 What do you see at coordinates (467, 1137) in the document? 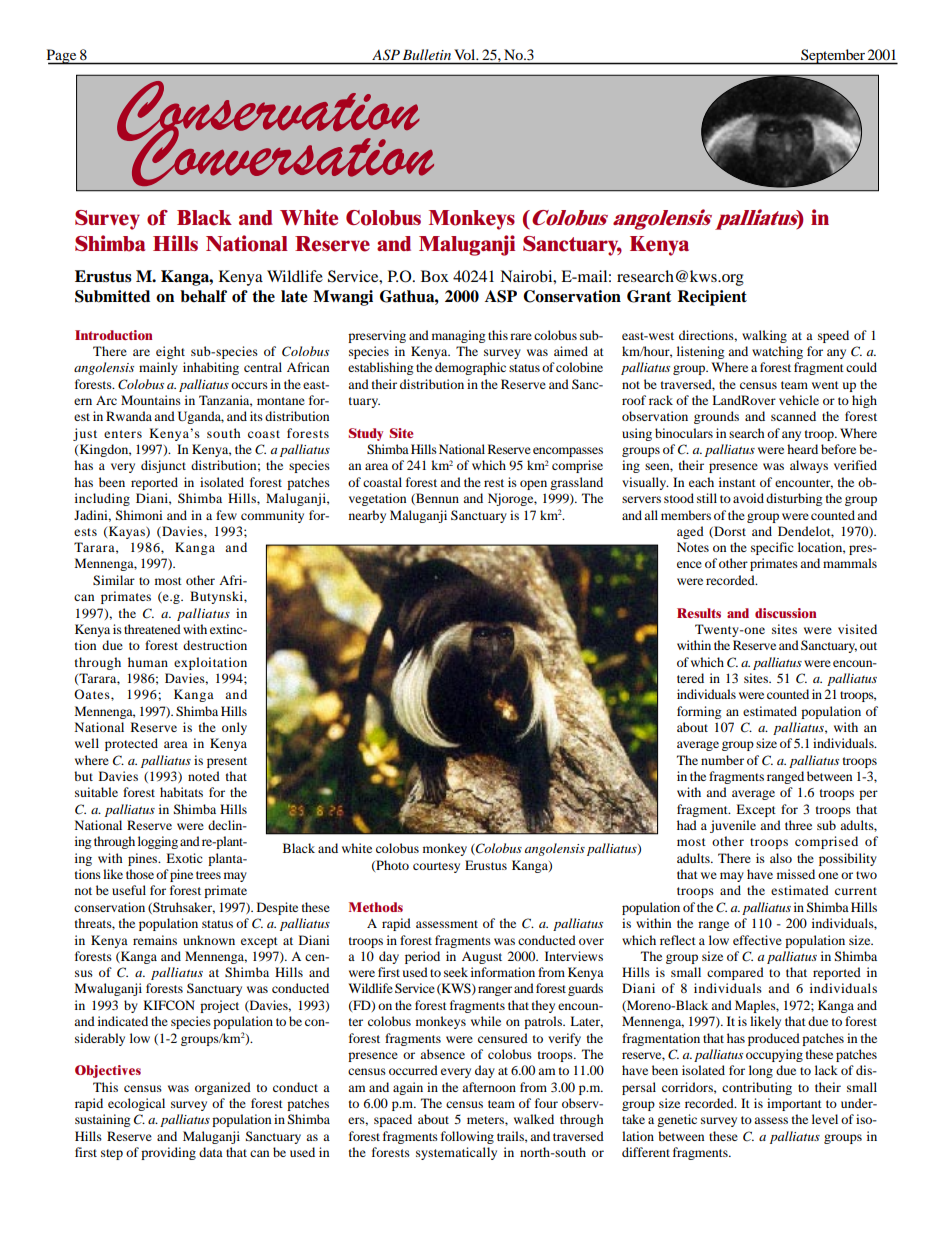
I see `following` at bounding box center [467, 1137].
